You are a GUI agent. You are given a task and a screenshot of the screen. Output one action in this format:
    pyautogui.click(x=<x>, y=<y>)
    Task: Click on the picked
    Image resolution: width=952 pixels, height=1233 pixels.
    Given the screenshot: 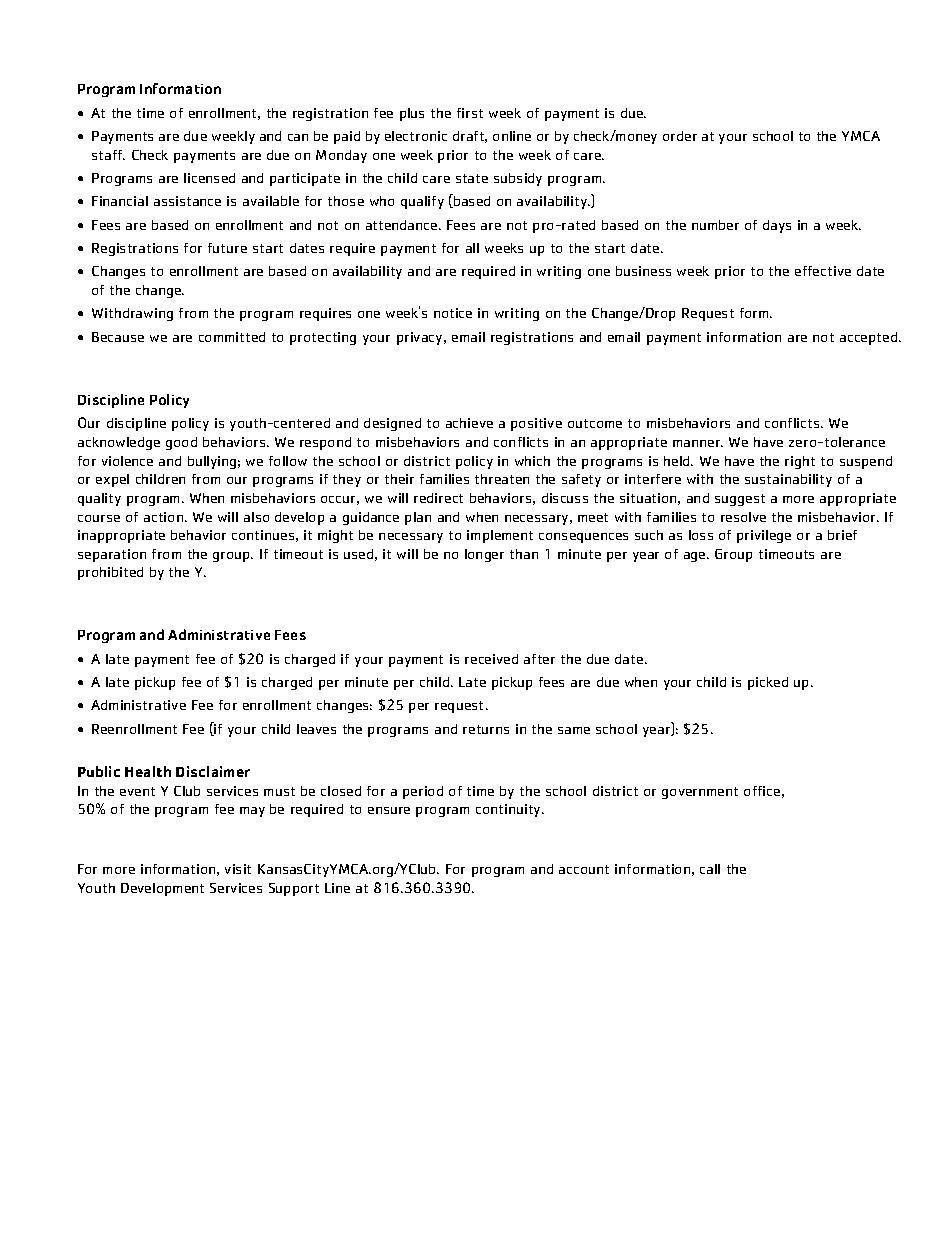 What is the action you would take?
    pyautogui.click(x=768, y=683)
